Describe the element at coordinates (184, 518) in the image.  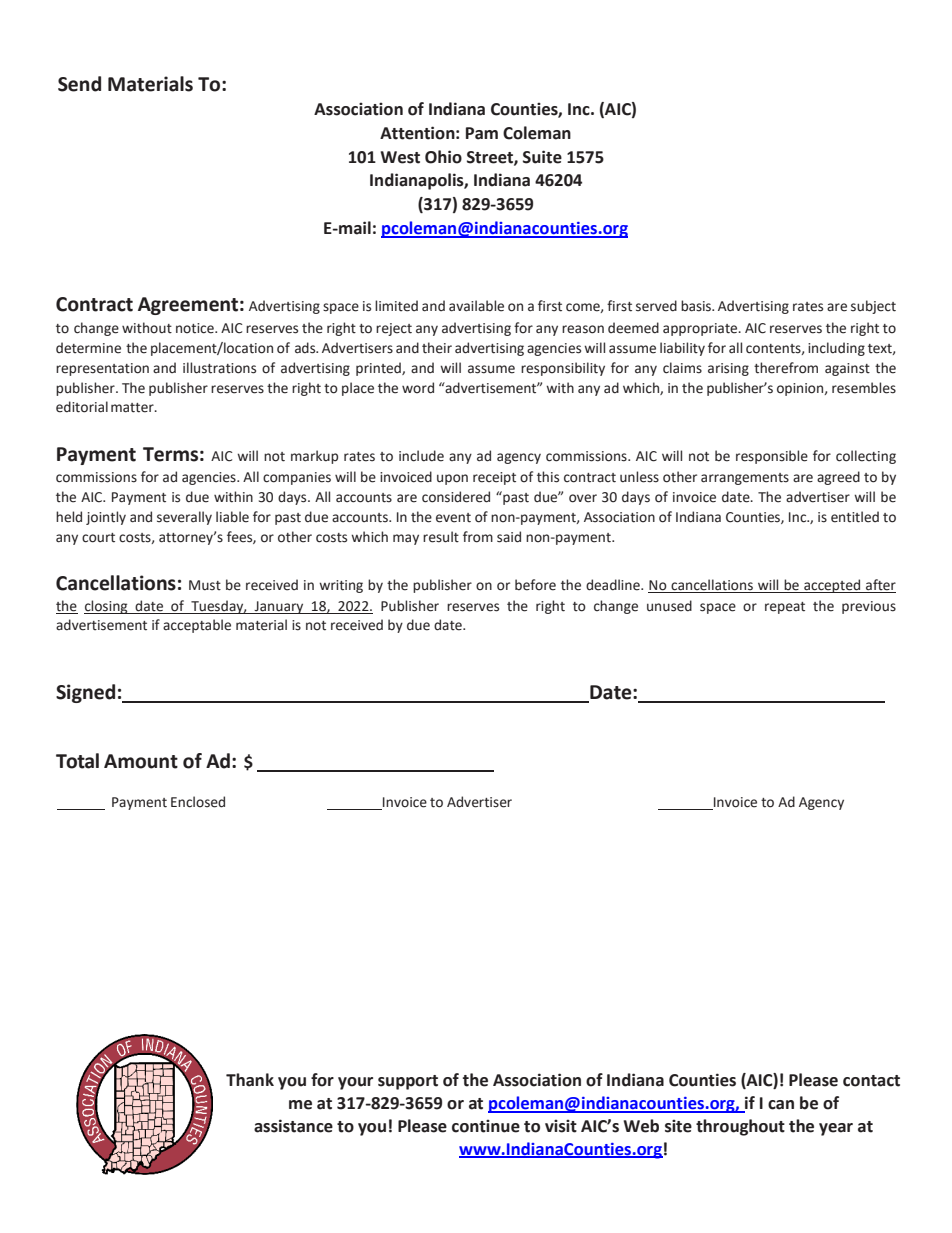
I see `severally` at that location.
